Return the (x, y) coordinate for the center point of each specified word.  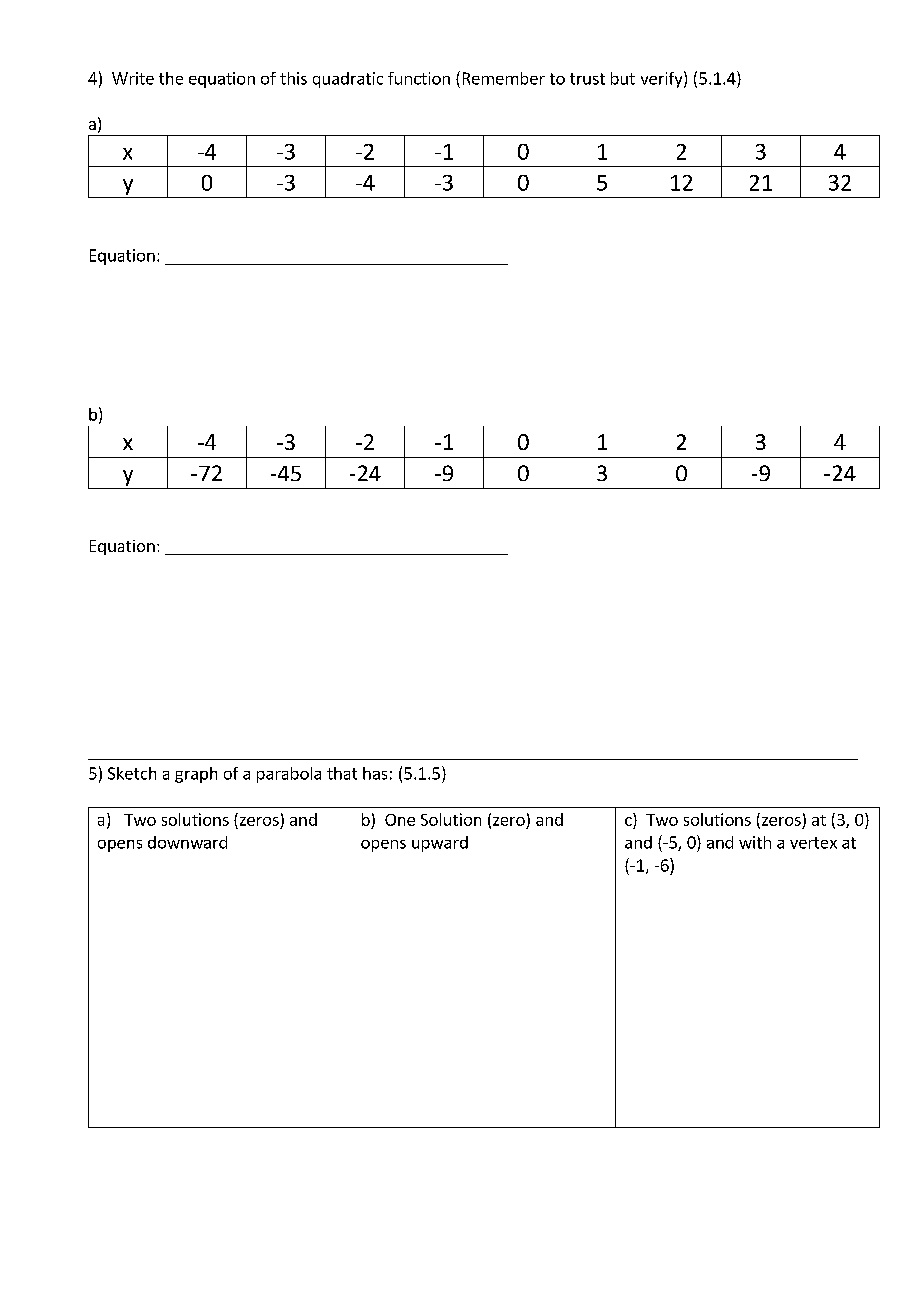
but (623, 78)
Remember (504, 78)
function (419, 78)
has (375, 773)
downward (187, 842)
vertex (813, 843)
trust (587, 79)
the (171, 78)
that (342, 773)
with (755, 842)
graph (196, 775)
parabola (289, 775)
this (293, 78)
